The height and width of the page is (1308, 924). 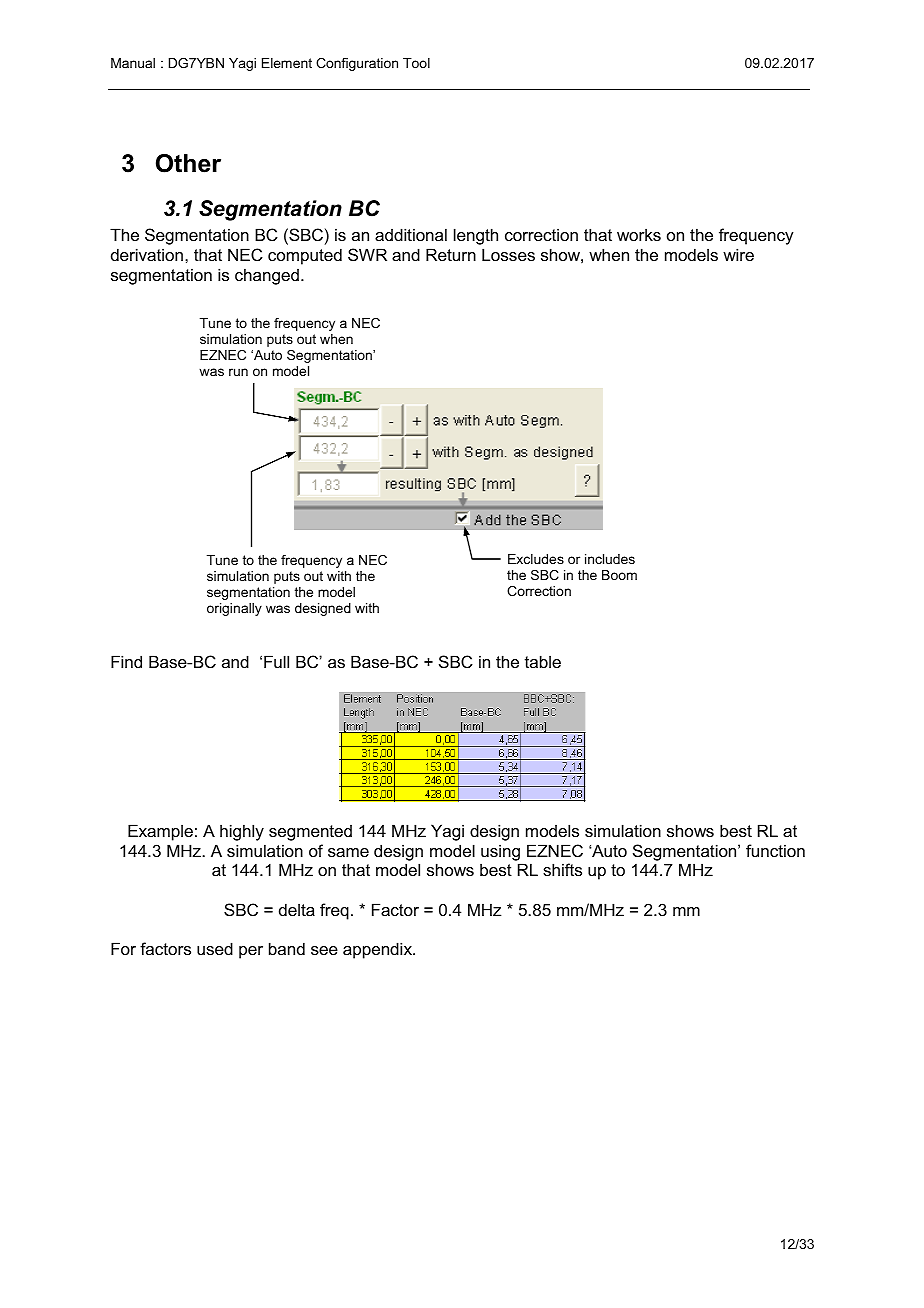 I want to click on function, so click(x=775, y=850).
